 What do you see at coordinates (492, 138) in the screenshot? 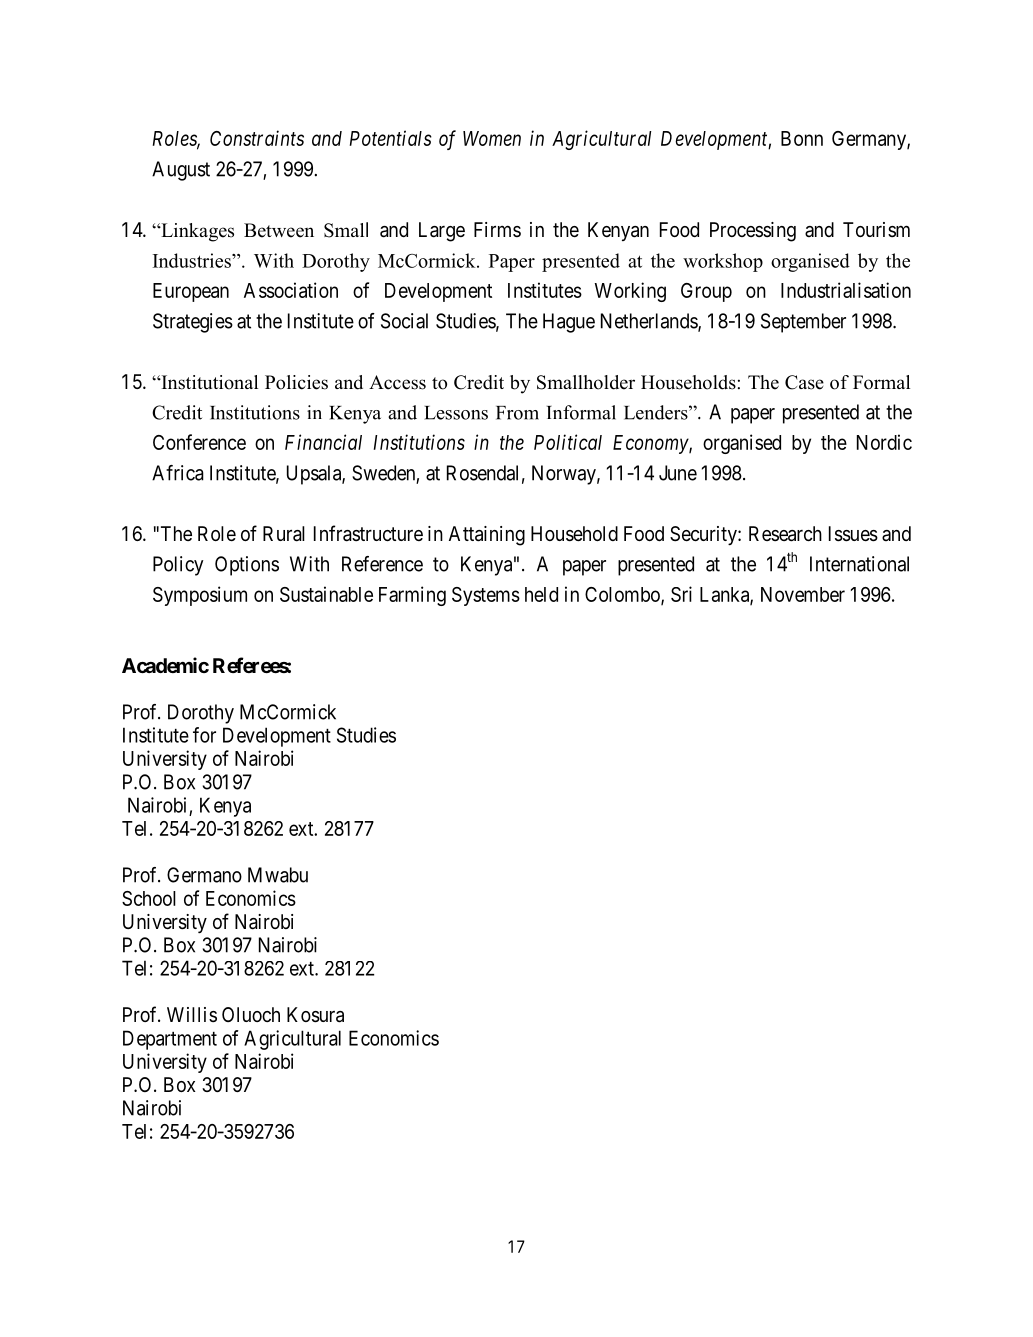
I see `Women` at bounding box center [492, 138].
